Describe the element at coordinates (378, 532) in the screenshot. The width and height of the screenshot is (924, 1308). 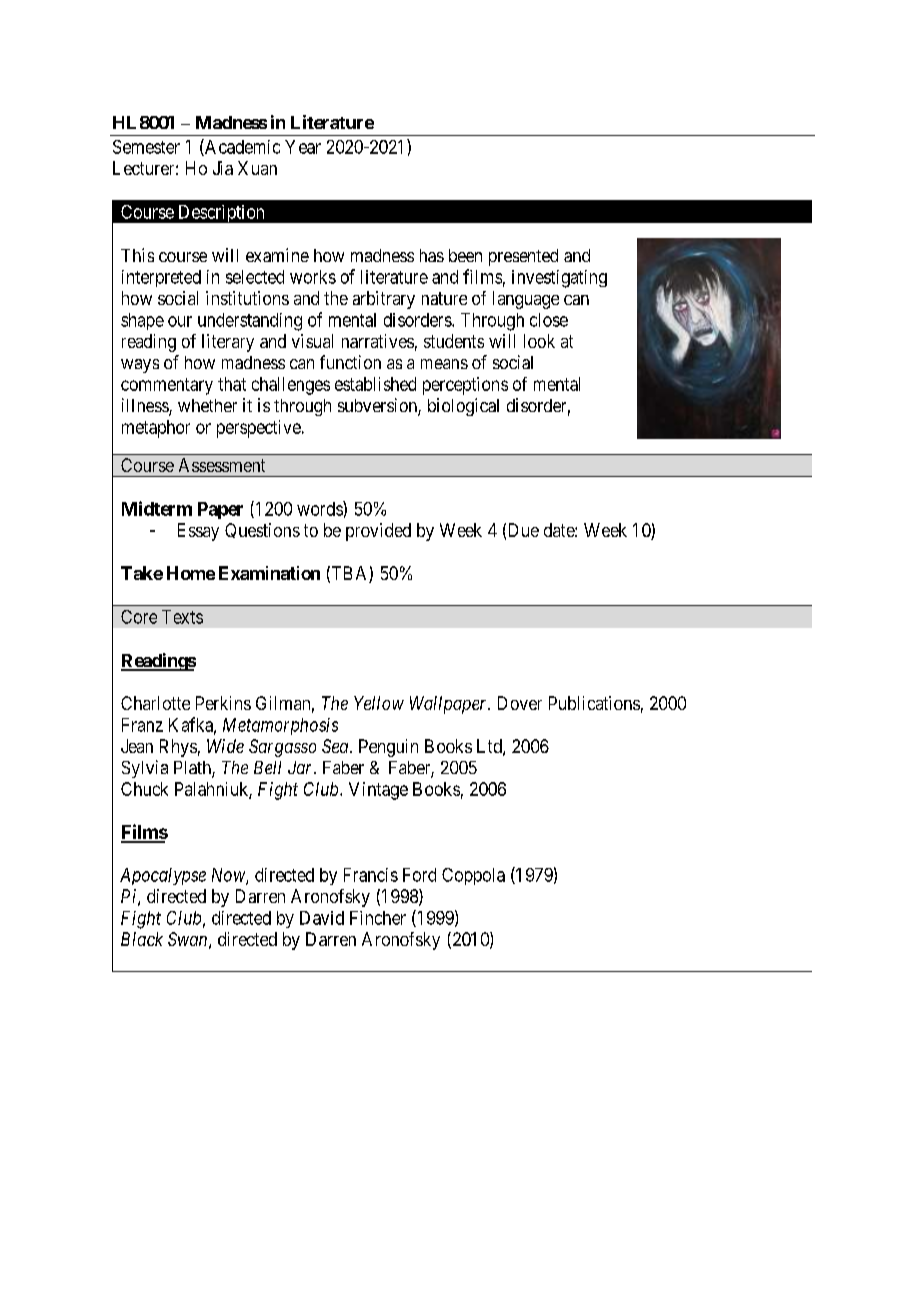
I see `provided` at that location.
